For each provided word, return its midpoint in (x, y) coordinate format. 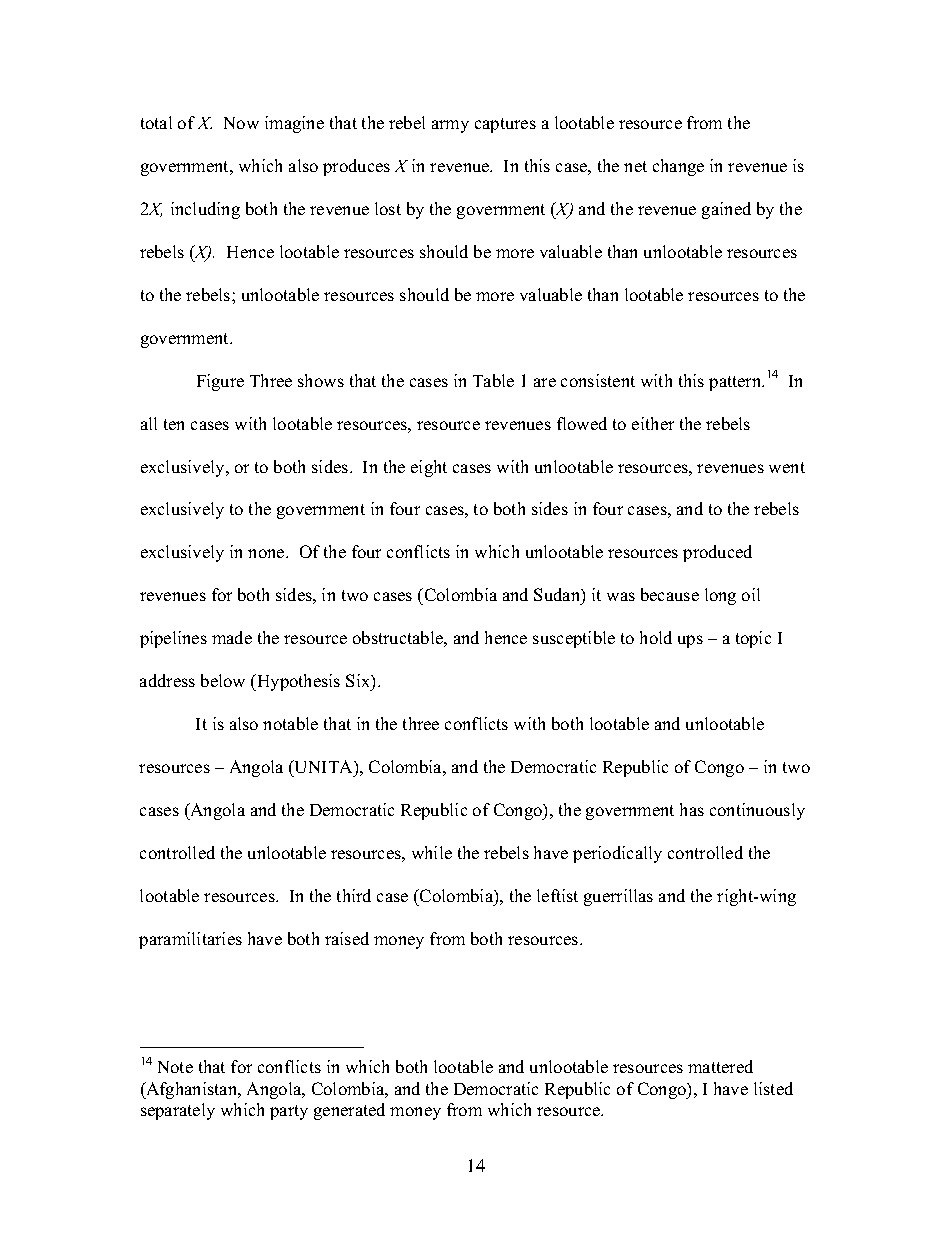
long (720, 596)
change (678, 167)
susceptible (574, 639)
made (232, 637)
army (450, 126)
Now (241, 123)
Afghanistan (192, 1090)
